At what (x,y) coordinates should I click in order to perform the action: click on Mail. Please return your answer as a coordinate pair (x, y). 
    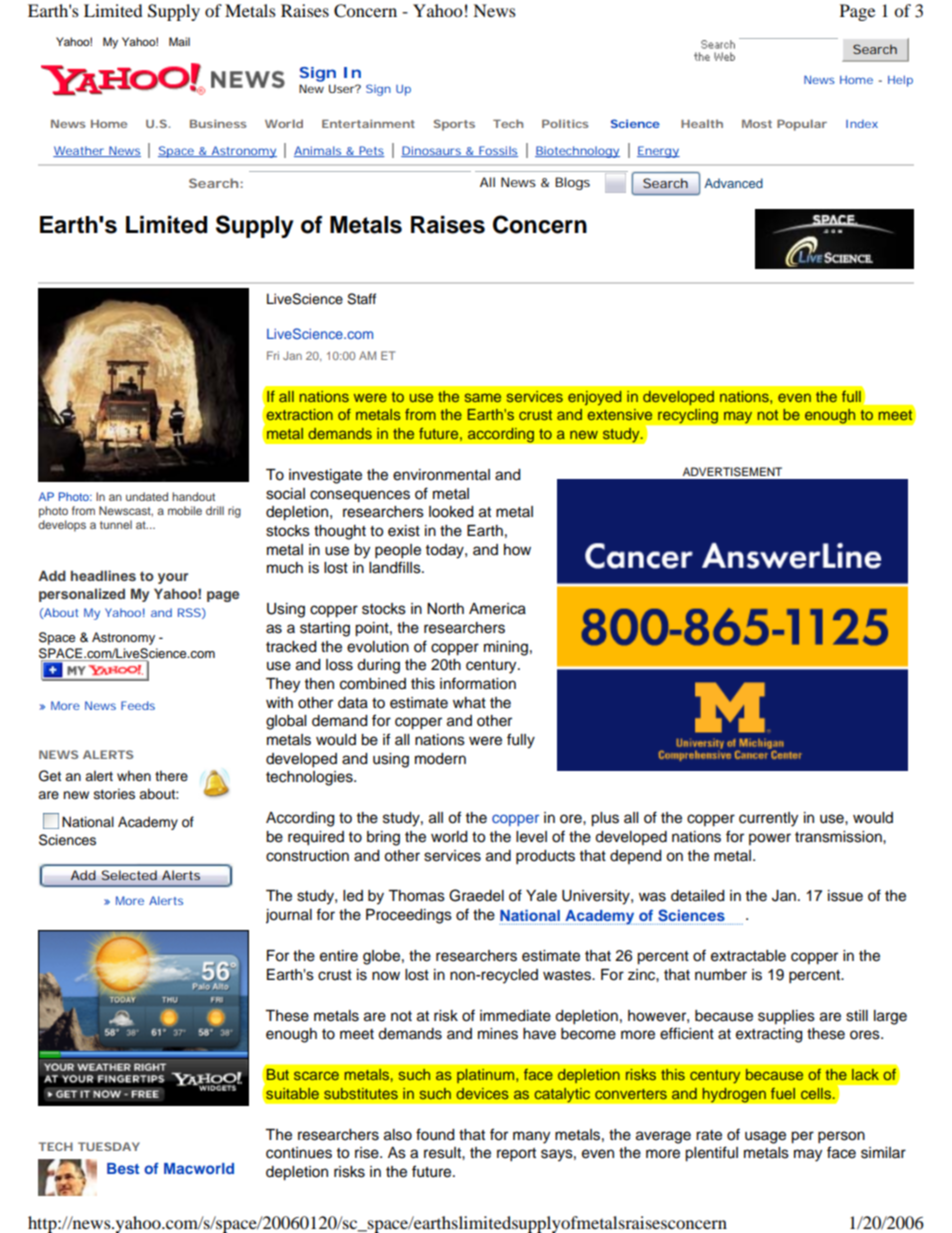
    Looking at the image, I should click on (179, 41).
